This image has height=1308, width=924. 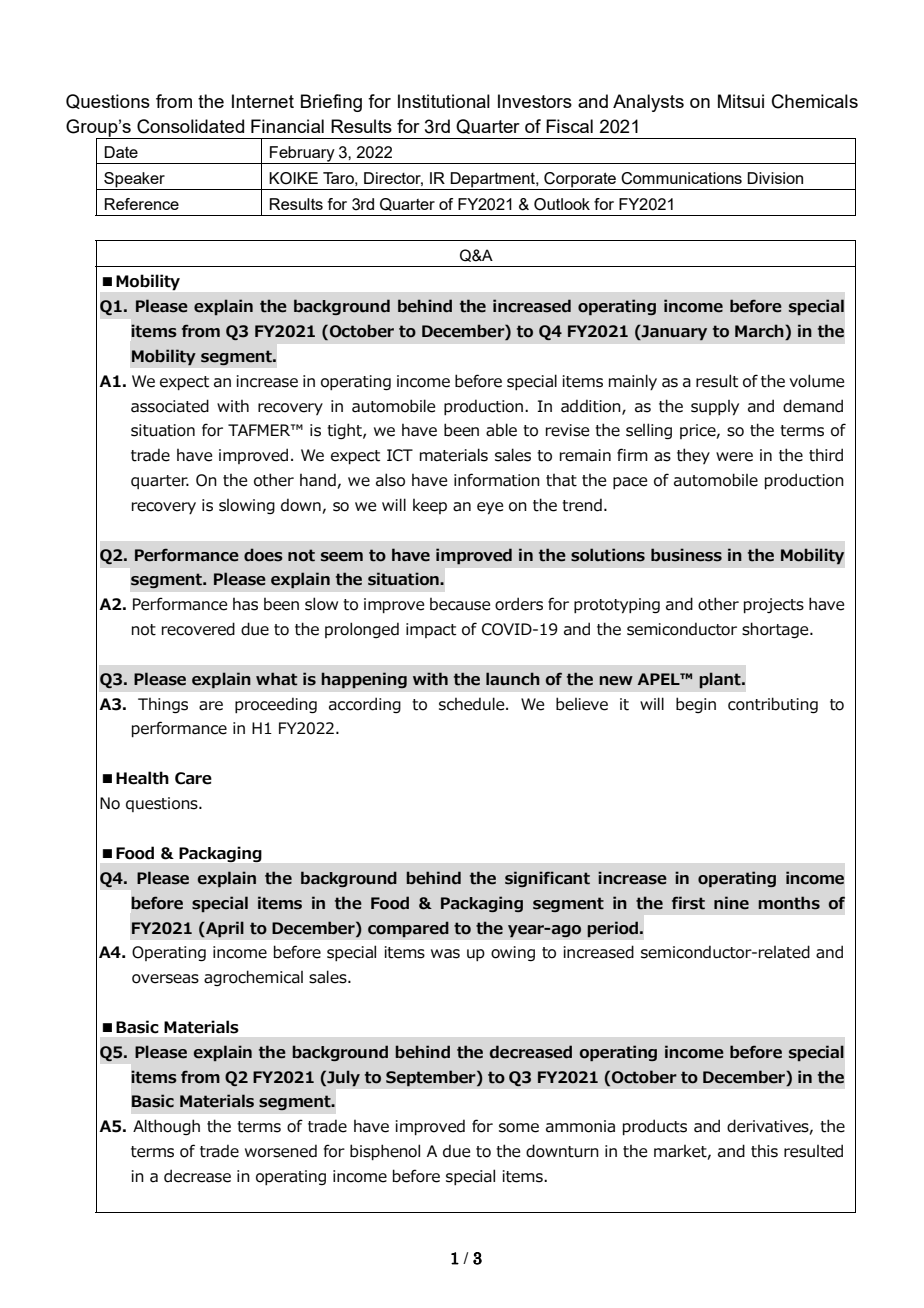 I want to click on this, so click(x=764, y=1151).
